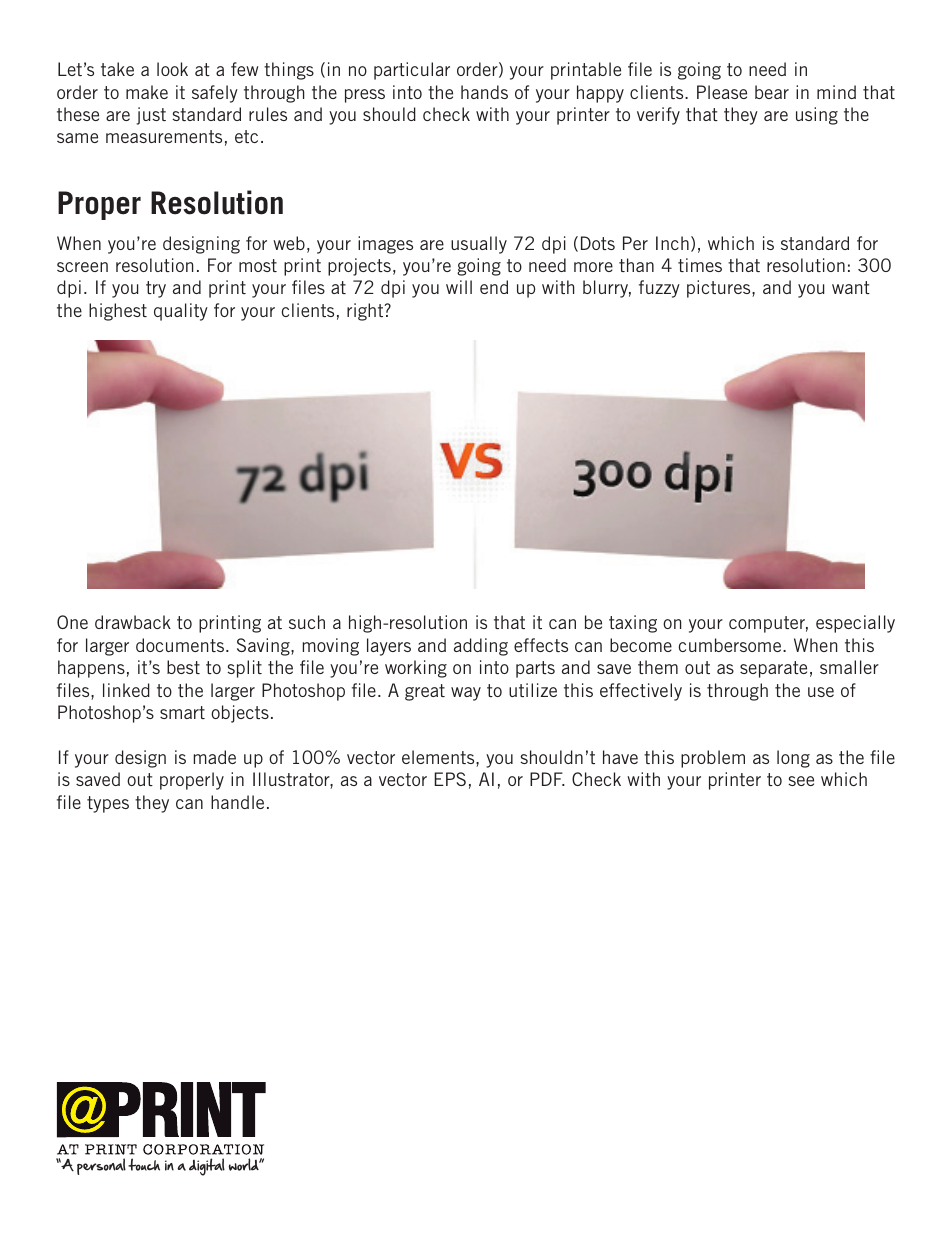 This screenshot has height=1233, width=952. Describe the element at coordinates (801, 781) in the screenshot. I see `see` at that location.
